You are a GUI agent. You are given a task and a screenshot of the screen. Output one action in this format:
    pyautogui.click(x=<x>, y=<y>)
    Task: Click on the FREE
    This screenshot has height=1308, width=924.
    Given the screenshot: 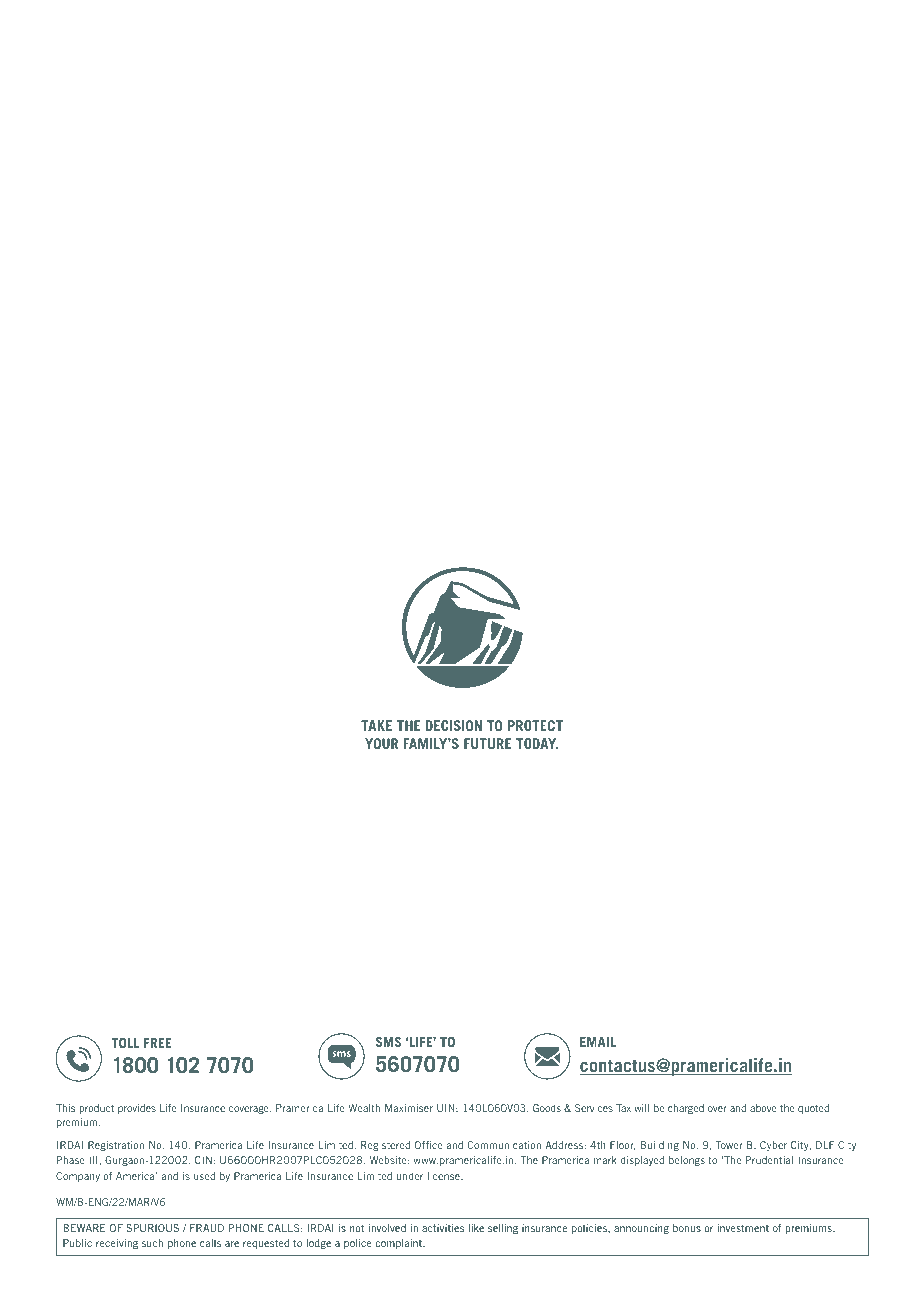 What is the action you would take?
    pyautogui.click(x=158, y=1043)
